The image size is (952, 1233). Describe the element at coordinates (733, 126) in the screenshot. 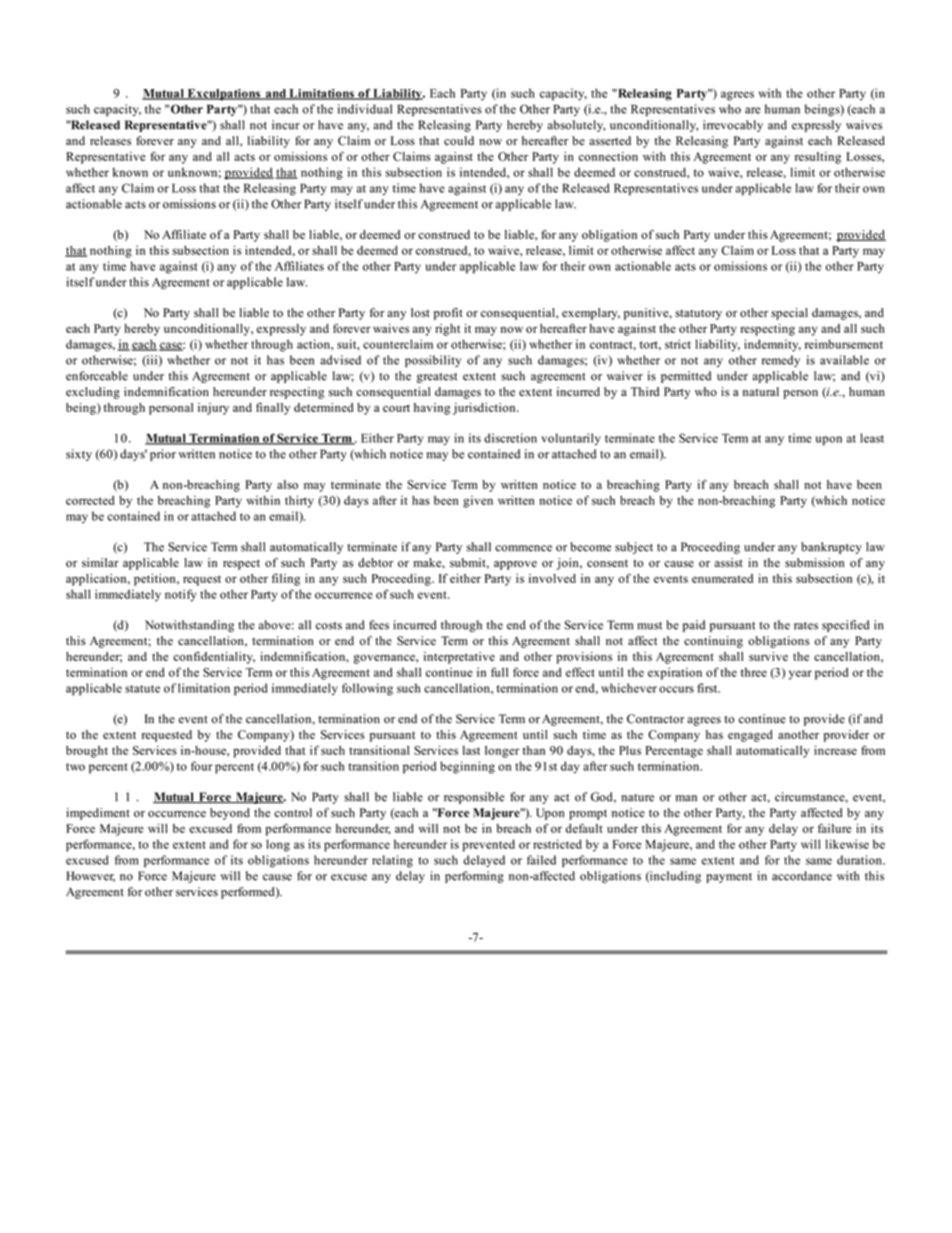

I see `irrevocably` at that location.
